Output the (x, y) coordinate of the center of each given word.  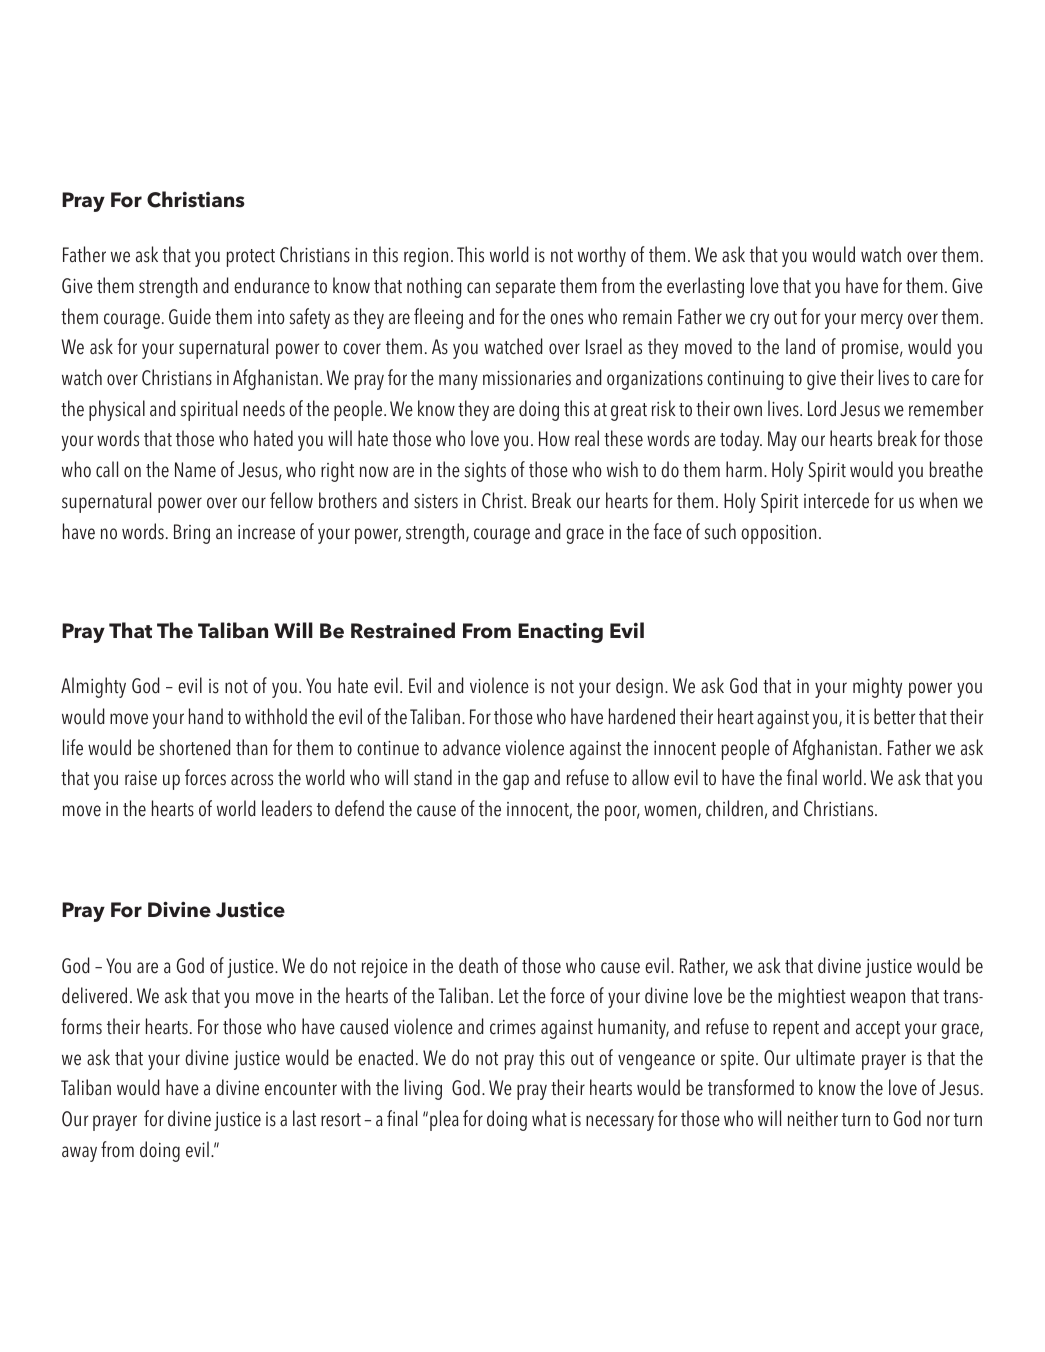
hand (206, 716)
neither (813, 1118)
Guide (190, 316)
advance (472, 747)
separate (526, 289)
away (79, 1154)
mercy (882, 321)
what (549, 1118)
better (894, 716)
